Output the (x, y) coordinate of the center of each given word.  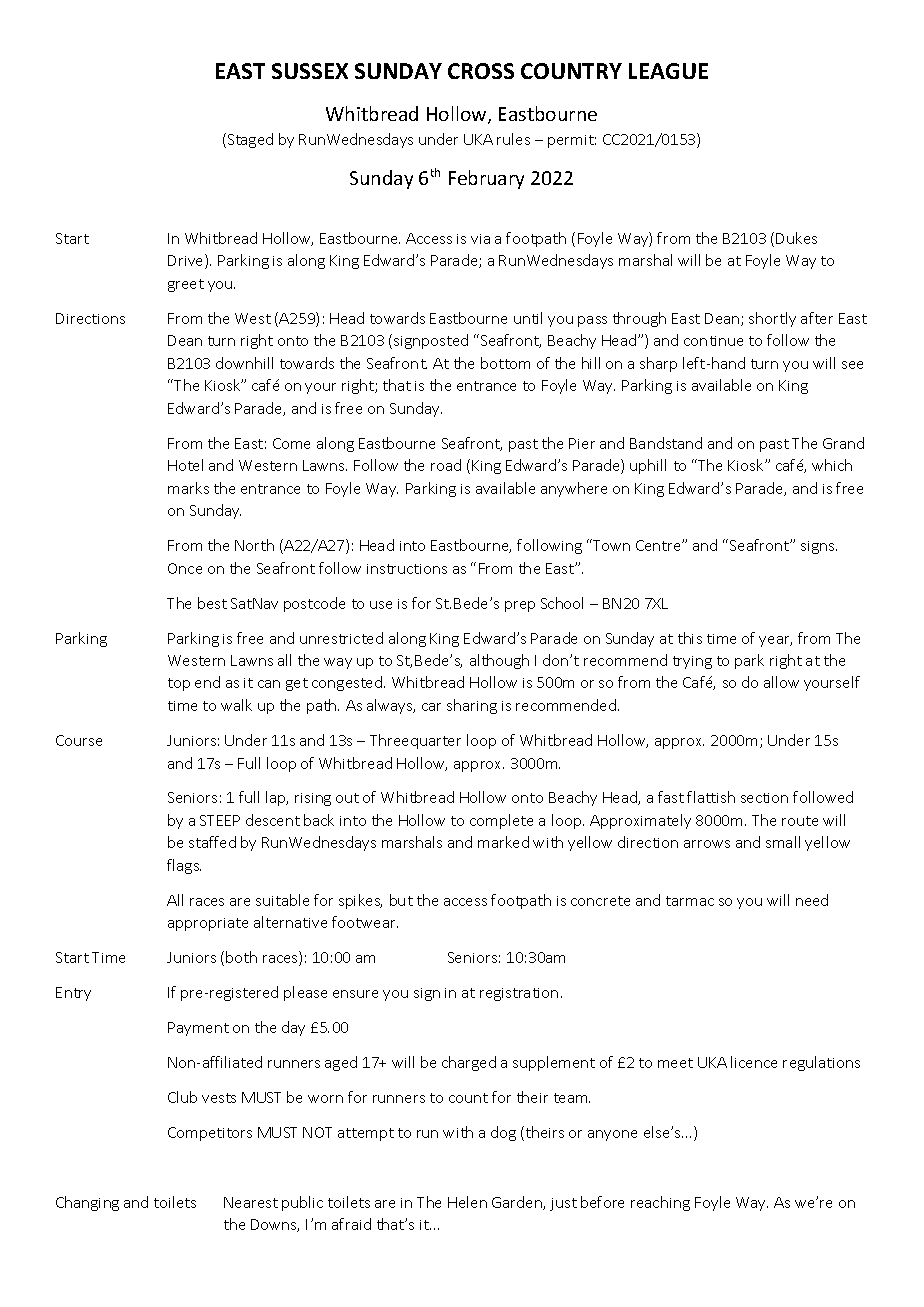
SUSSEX (310, 71)
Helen (467, 1202)
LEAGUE (668, 71)
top (179, 684)
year (775, 641)
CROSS (481, 71)
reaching (660, 1203)
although (499, 661)
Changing (87, 1203)
